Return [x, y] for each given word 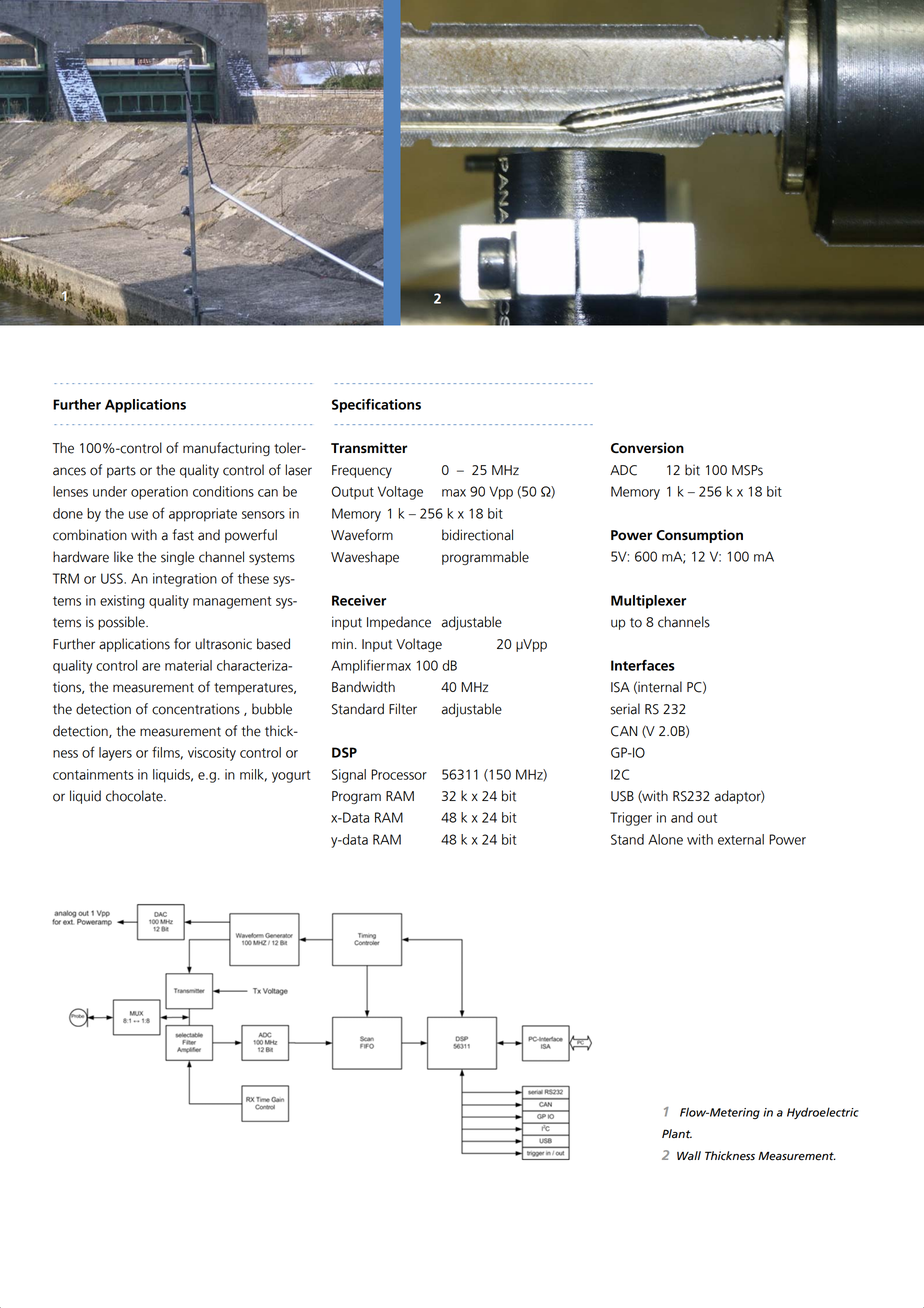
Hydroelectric [823, 1113]
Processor [399, 774]
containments [93, 774]
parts [121, 472]
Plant [677, 1134]
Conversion [647, 448]
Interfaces [643, 665]
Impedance [399, 623]
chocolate [135, 796]
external [741, 839]
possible [122, 623]
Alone [665, 839]
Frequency [362, 471]
